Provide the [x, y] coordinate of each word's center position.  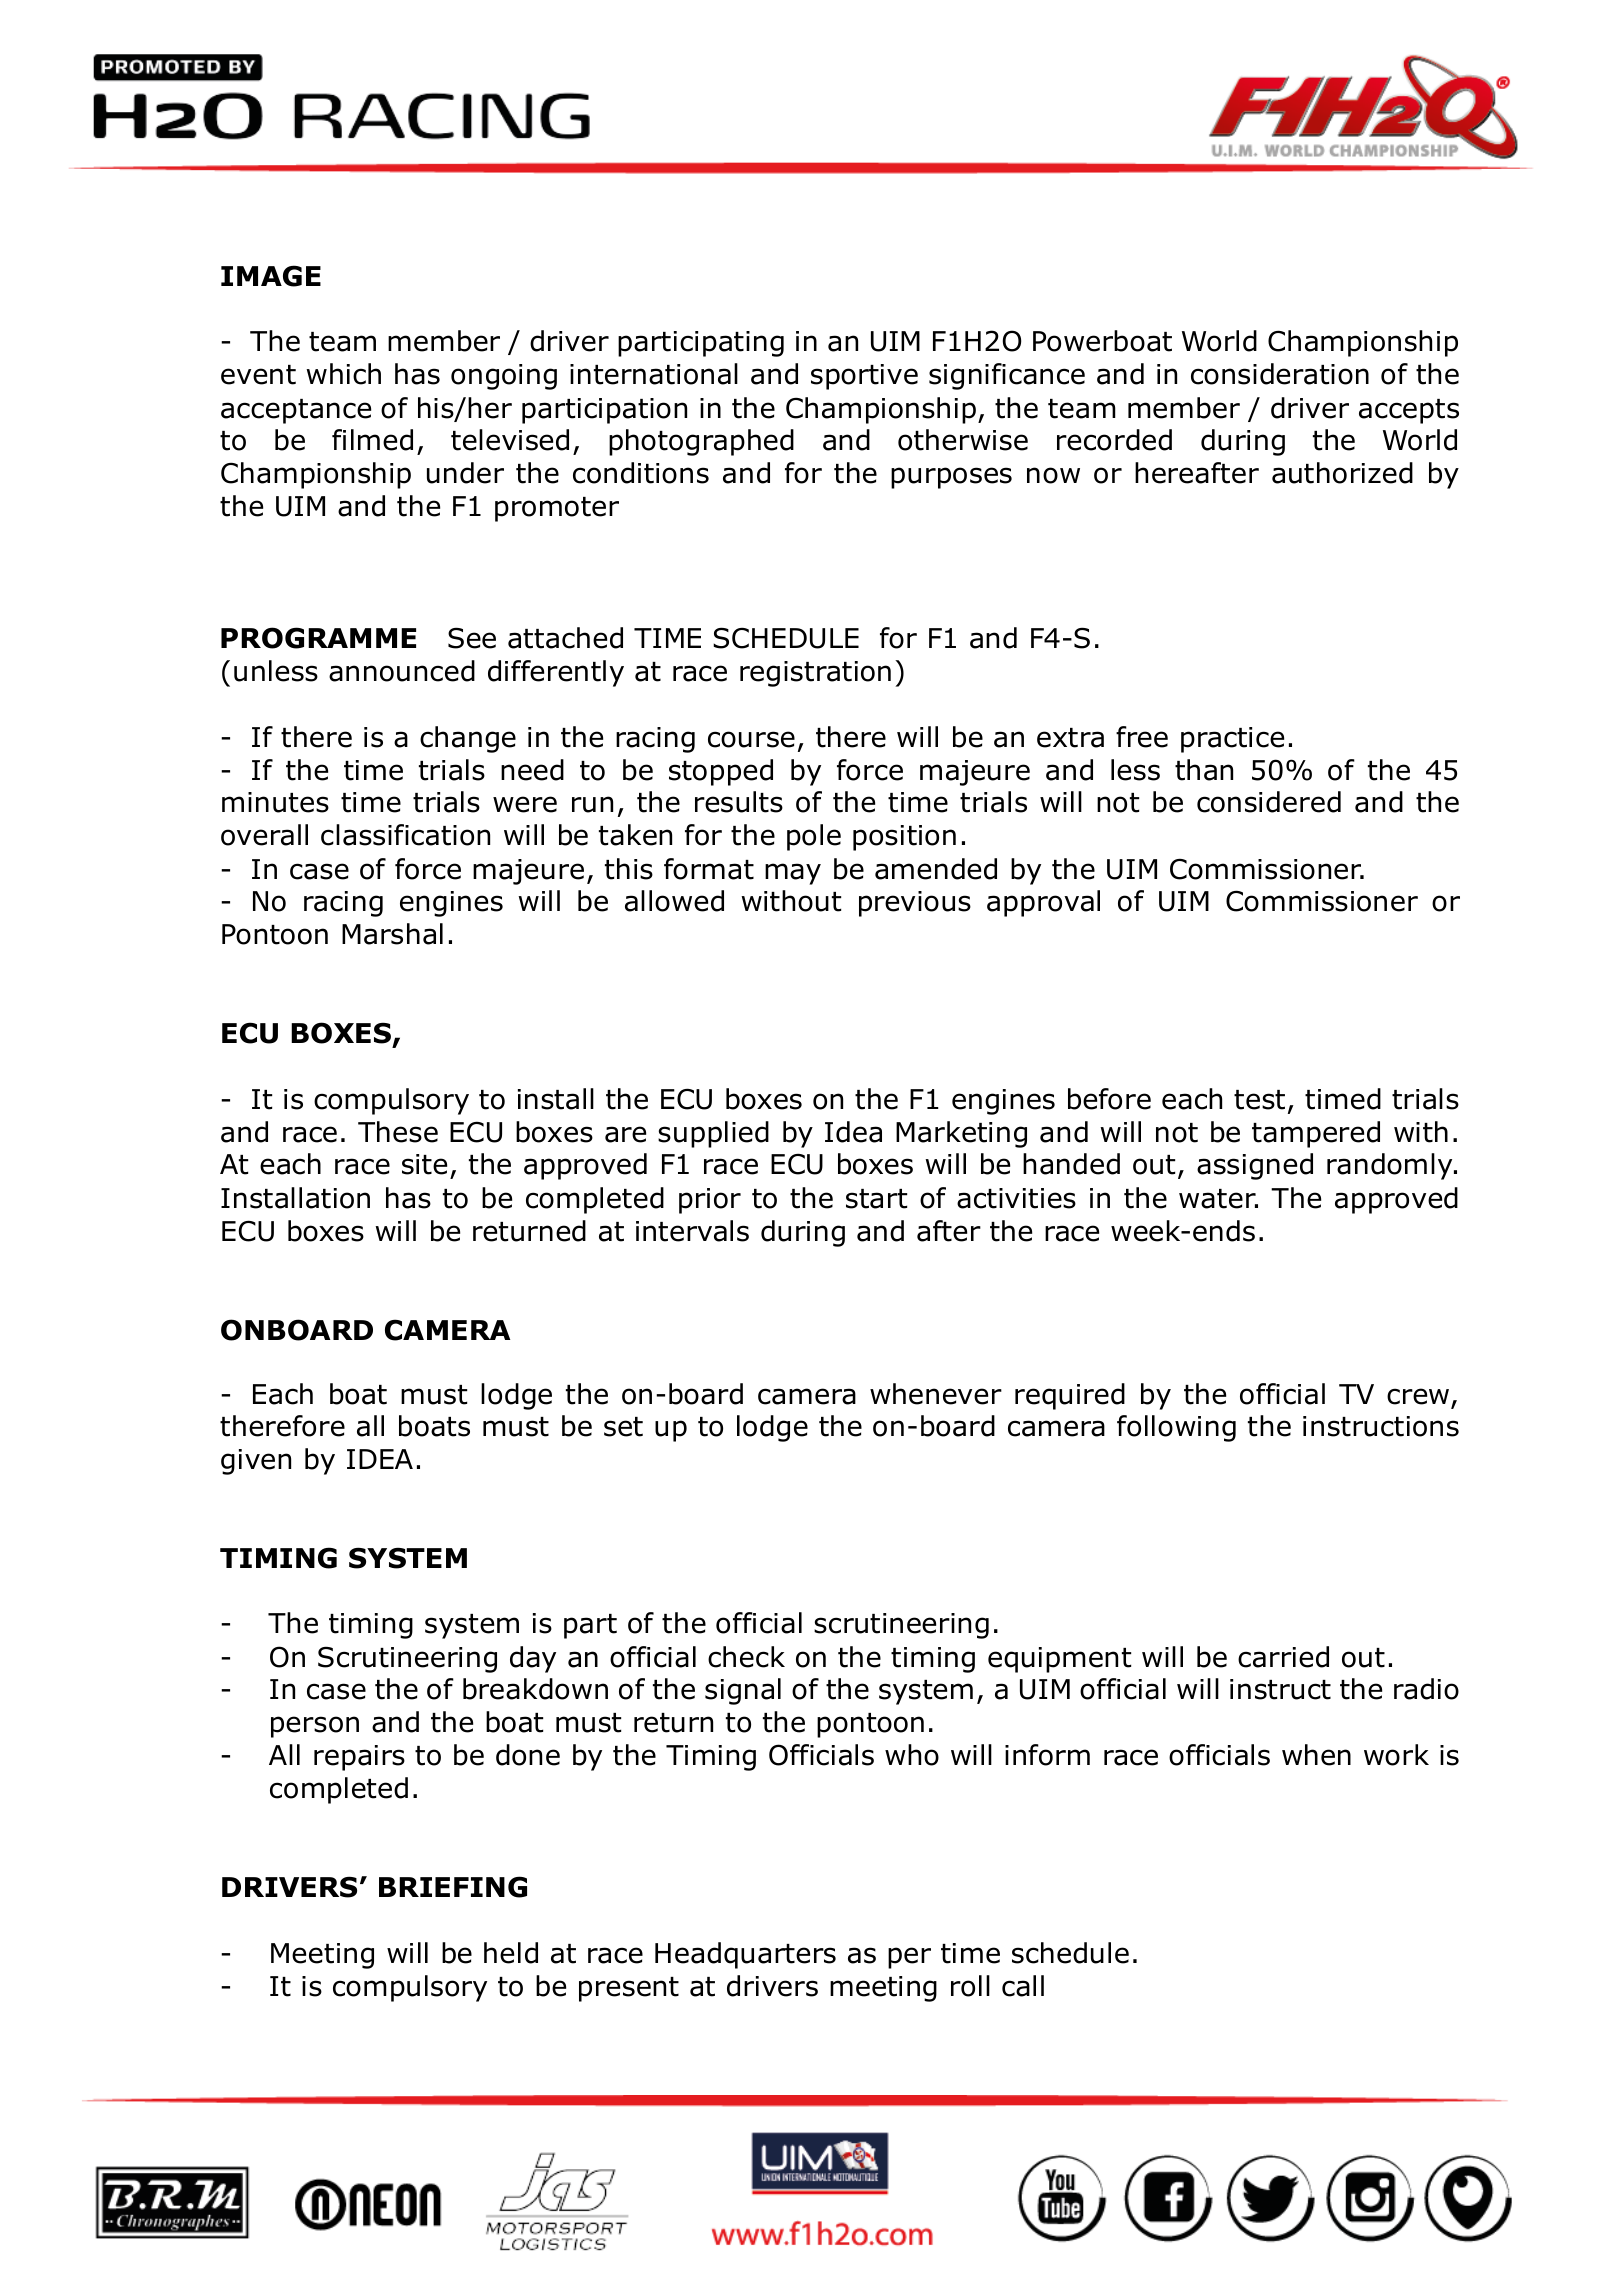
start [876, 1199]
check [746, 1657]
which [343, 374]
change [468, 739]
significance [1007, 376]
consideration [1280, 374]
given [256, 1462]
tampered [1316, 1134]
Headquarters [745, 1955]
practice [1232, 740]
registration [815, 674]
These [398, 1132]
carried [1283, 1657]
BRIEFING [453, 1887]
